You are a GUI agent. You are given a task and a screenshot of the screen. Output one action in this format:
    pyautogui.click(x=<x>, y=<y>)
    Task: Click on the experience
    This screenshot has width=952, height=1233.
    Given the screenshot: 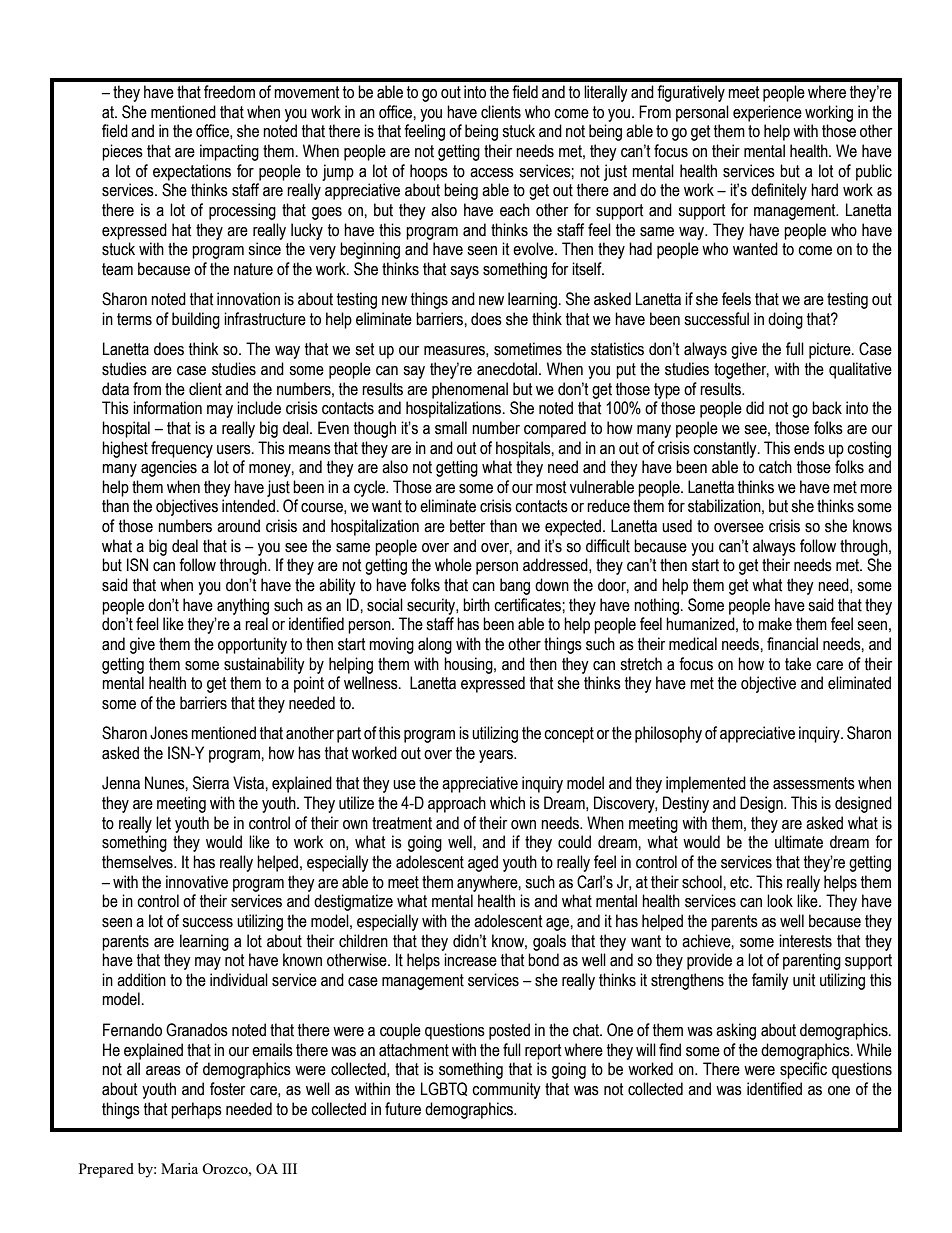 What is the action you would take?
    pyautogui.click(x=767, y=113)
